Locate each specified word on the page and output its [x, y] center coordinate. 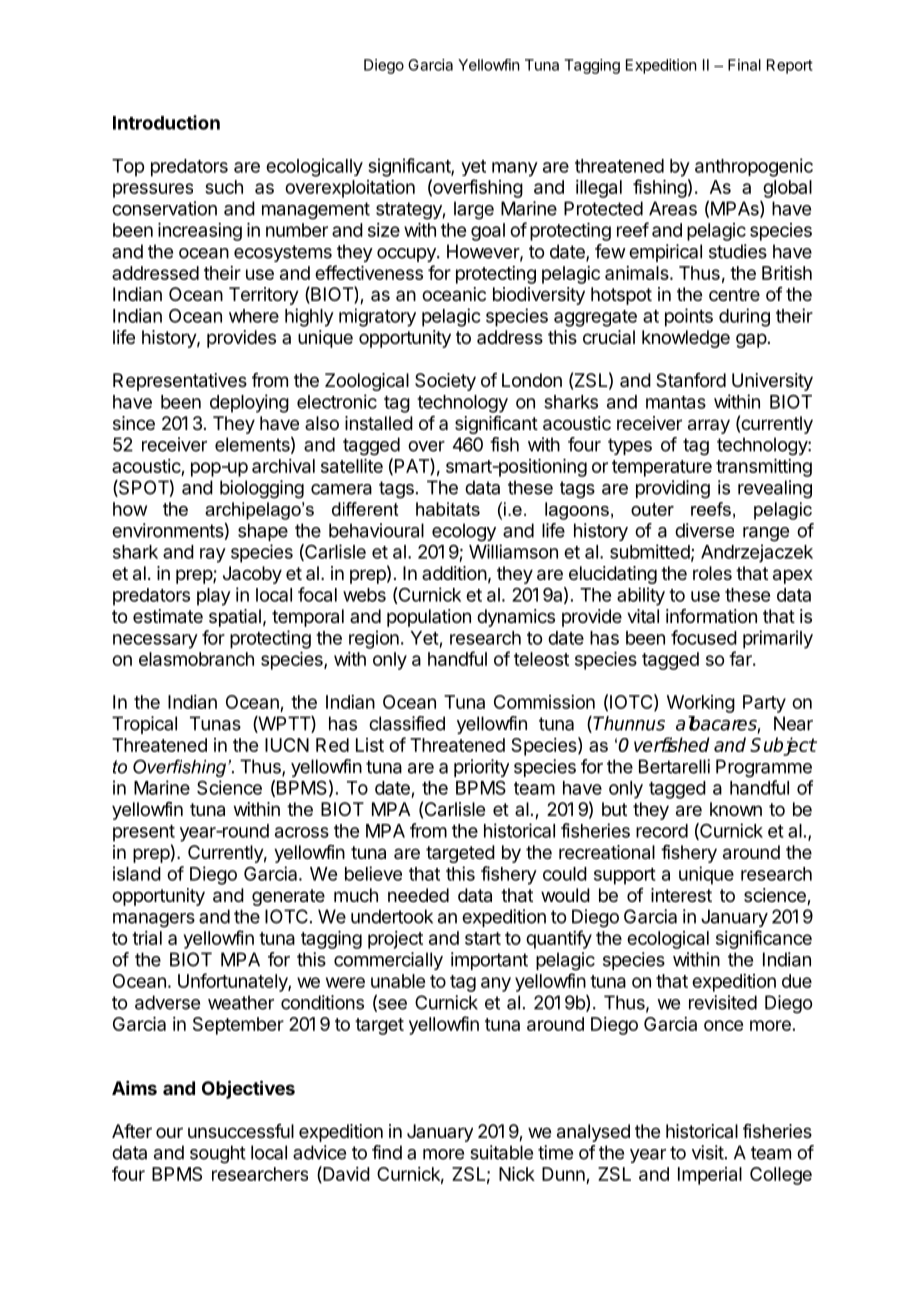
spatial [235, 618]
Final [744, 65]
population [429, 618]
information [711, 616]
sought [218, 1154]
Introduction [166, 122]
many [515, 169]
